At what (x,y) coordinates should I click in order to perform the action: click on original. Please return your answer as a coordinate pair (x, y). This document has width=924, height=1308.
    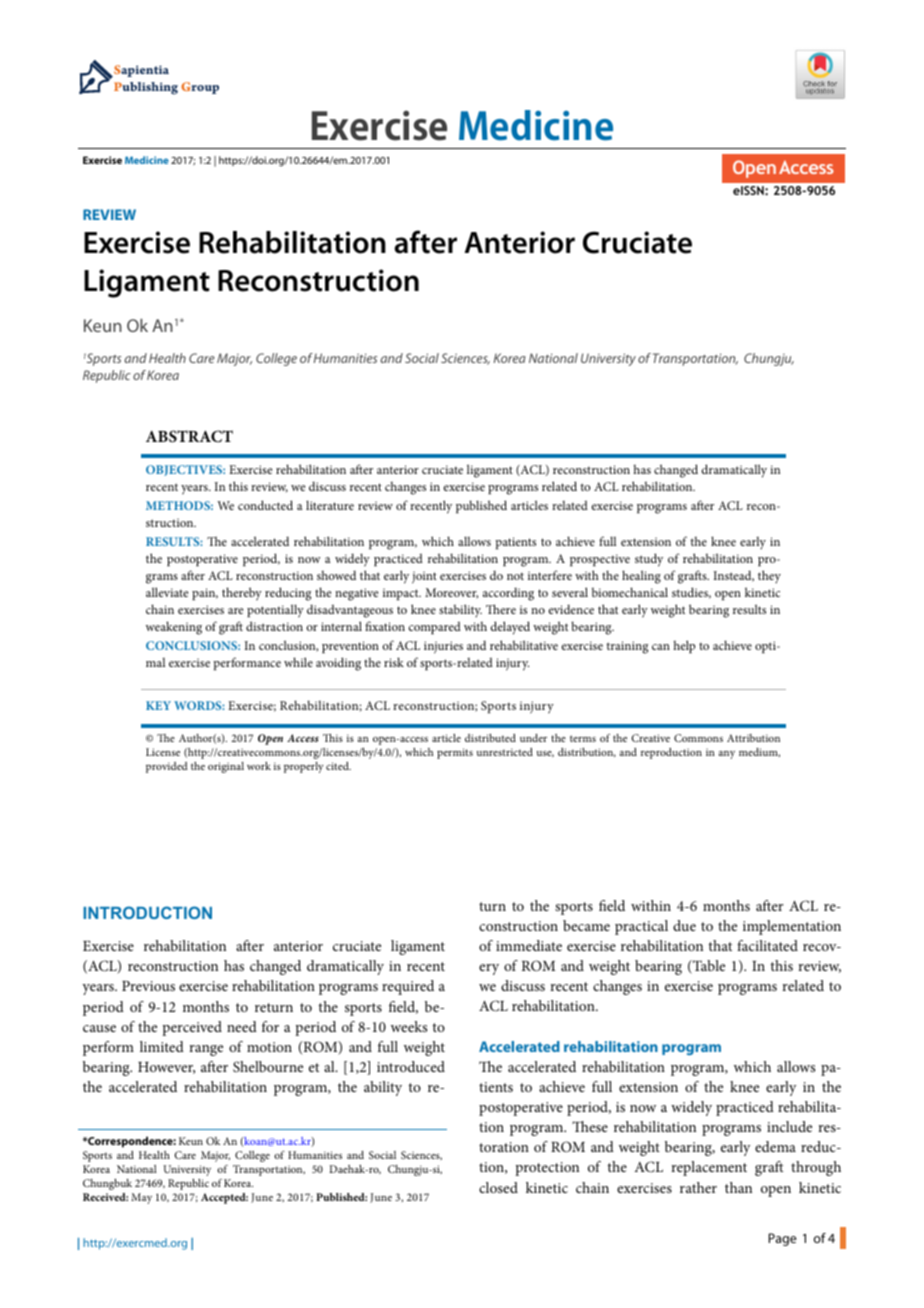
    Looking at the image, I should click on (226, 767).
